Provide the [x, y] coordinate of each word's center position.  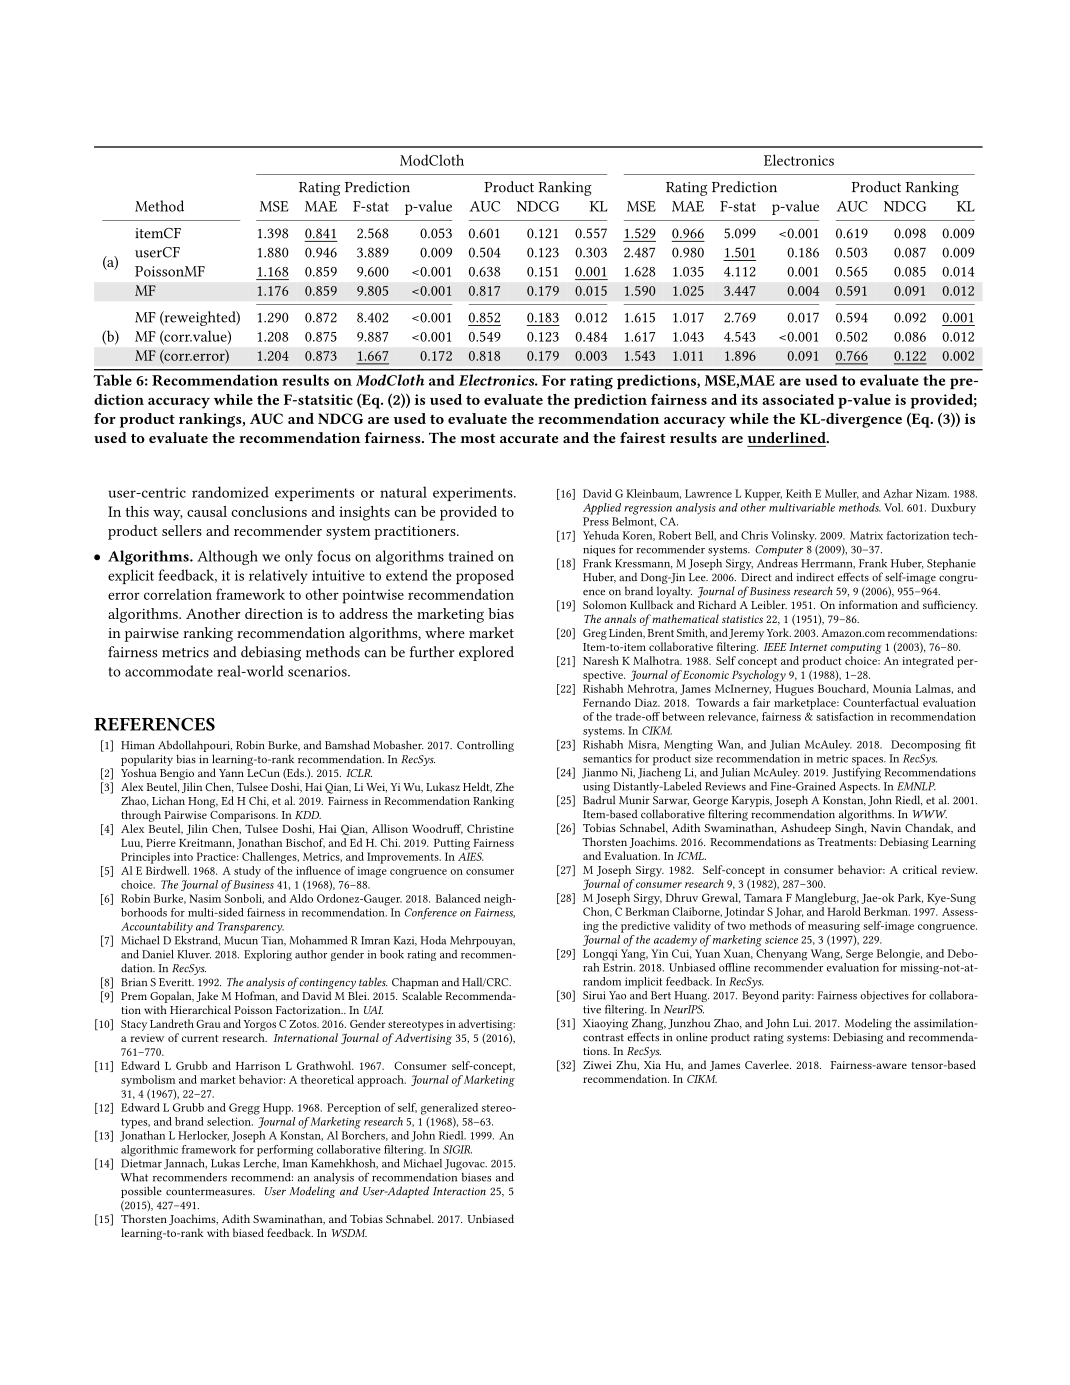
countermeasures [210, 1192]
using [596, 789]
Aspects [859, 787]
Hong [203, 802]
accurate [529, 438]
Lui [802, 1023]
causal [207, 511]
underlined [788, 437]
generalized [449, 1109]
